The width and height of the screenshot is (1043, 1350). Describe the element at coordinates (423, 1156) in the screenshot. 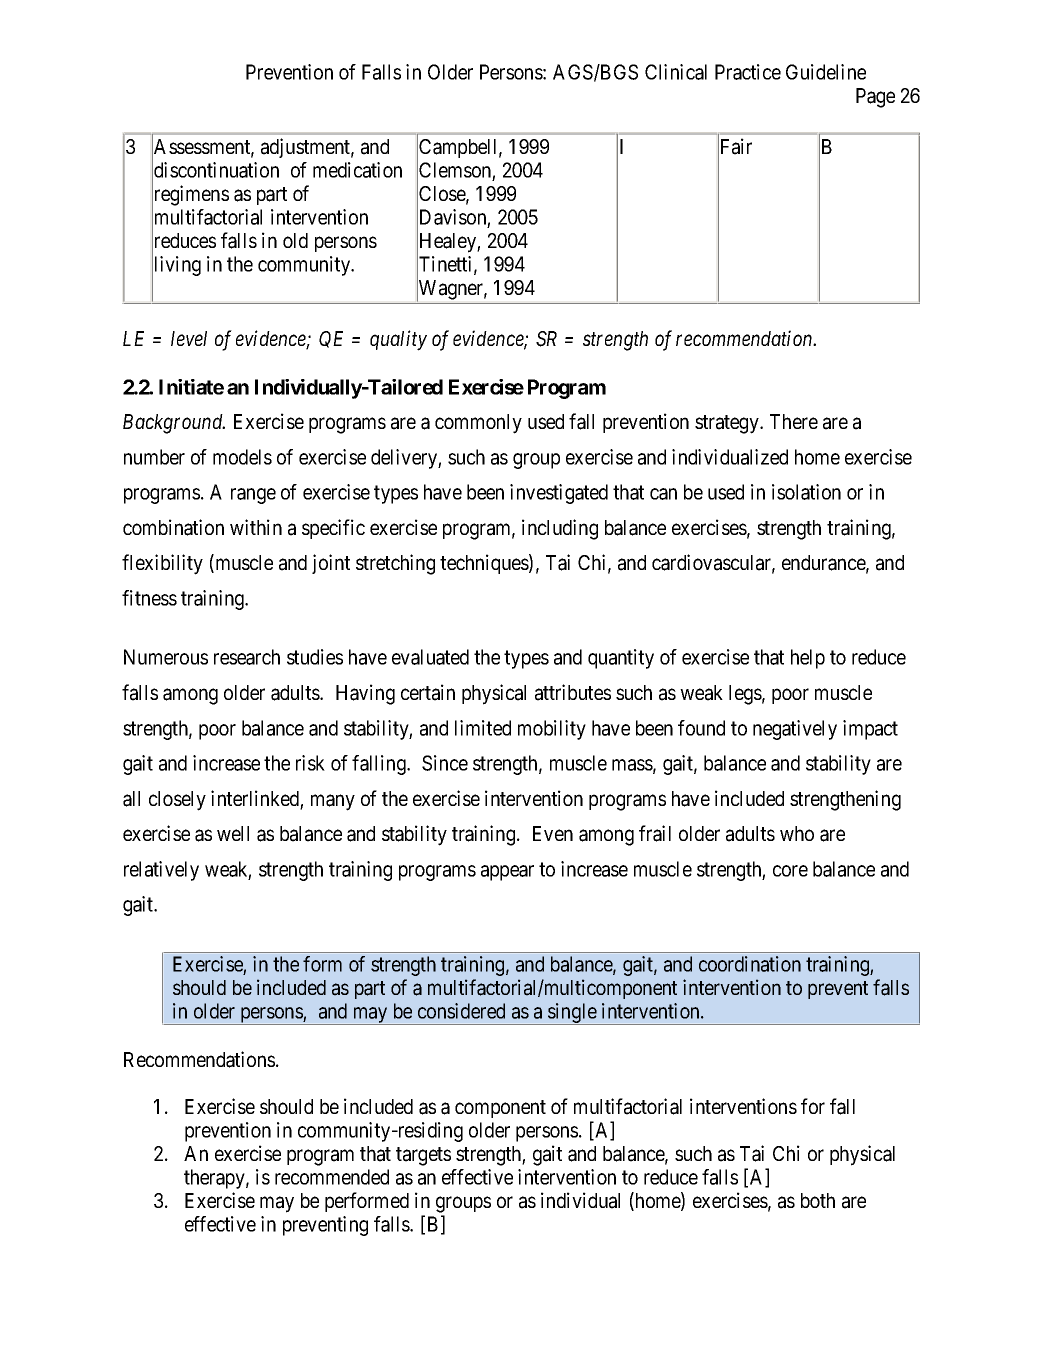

I see `targets` at that location.
